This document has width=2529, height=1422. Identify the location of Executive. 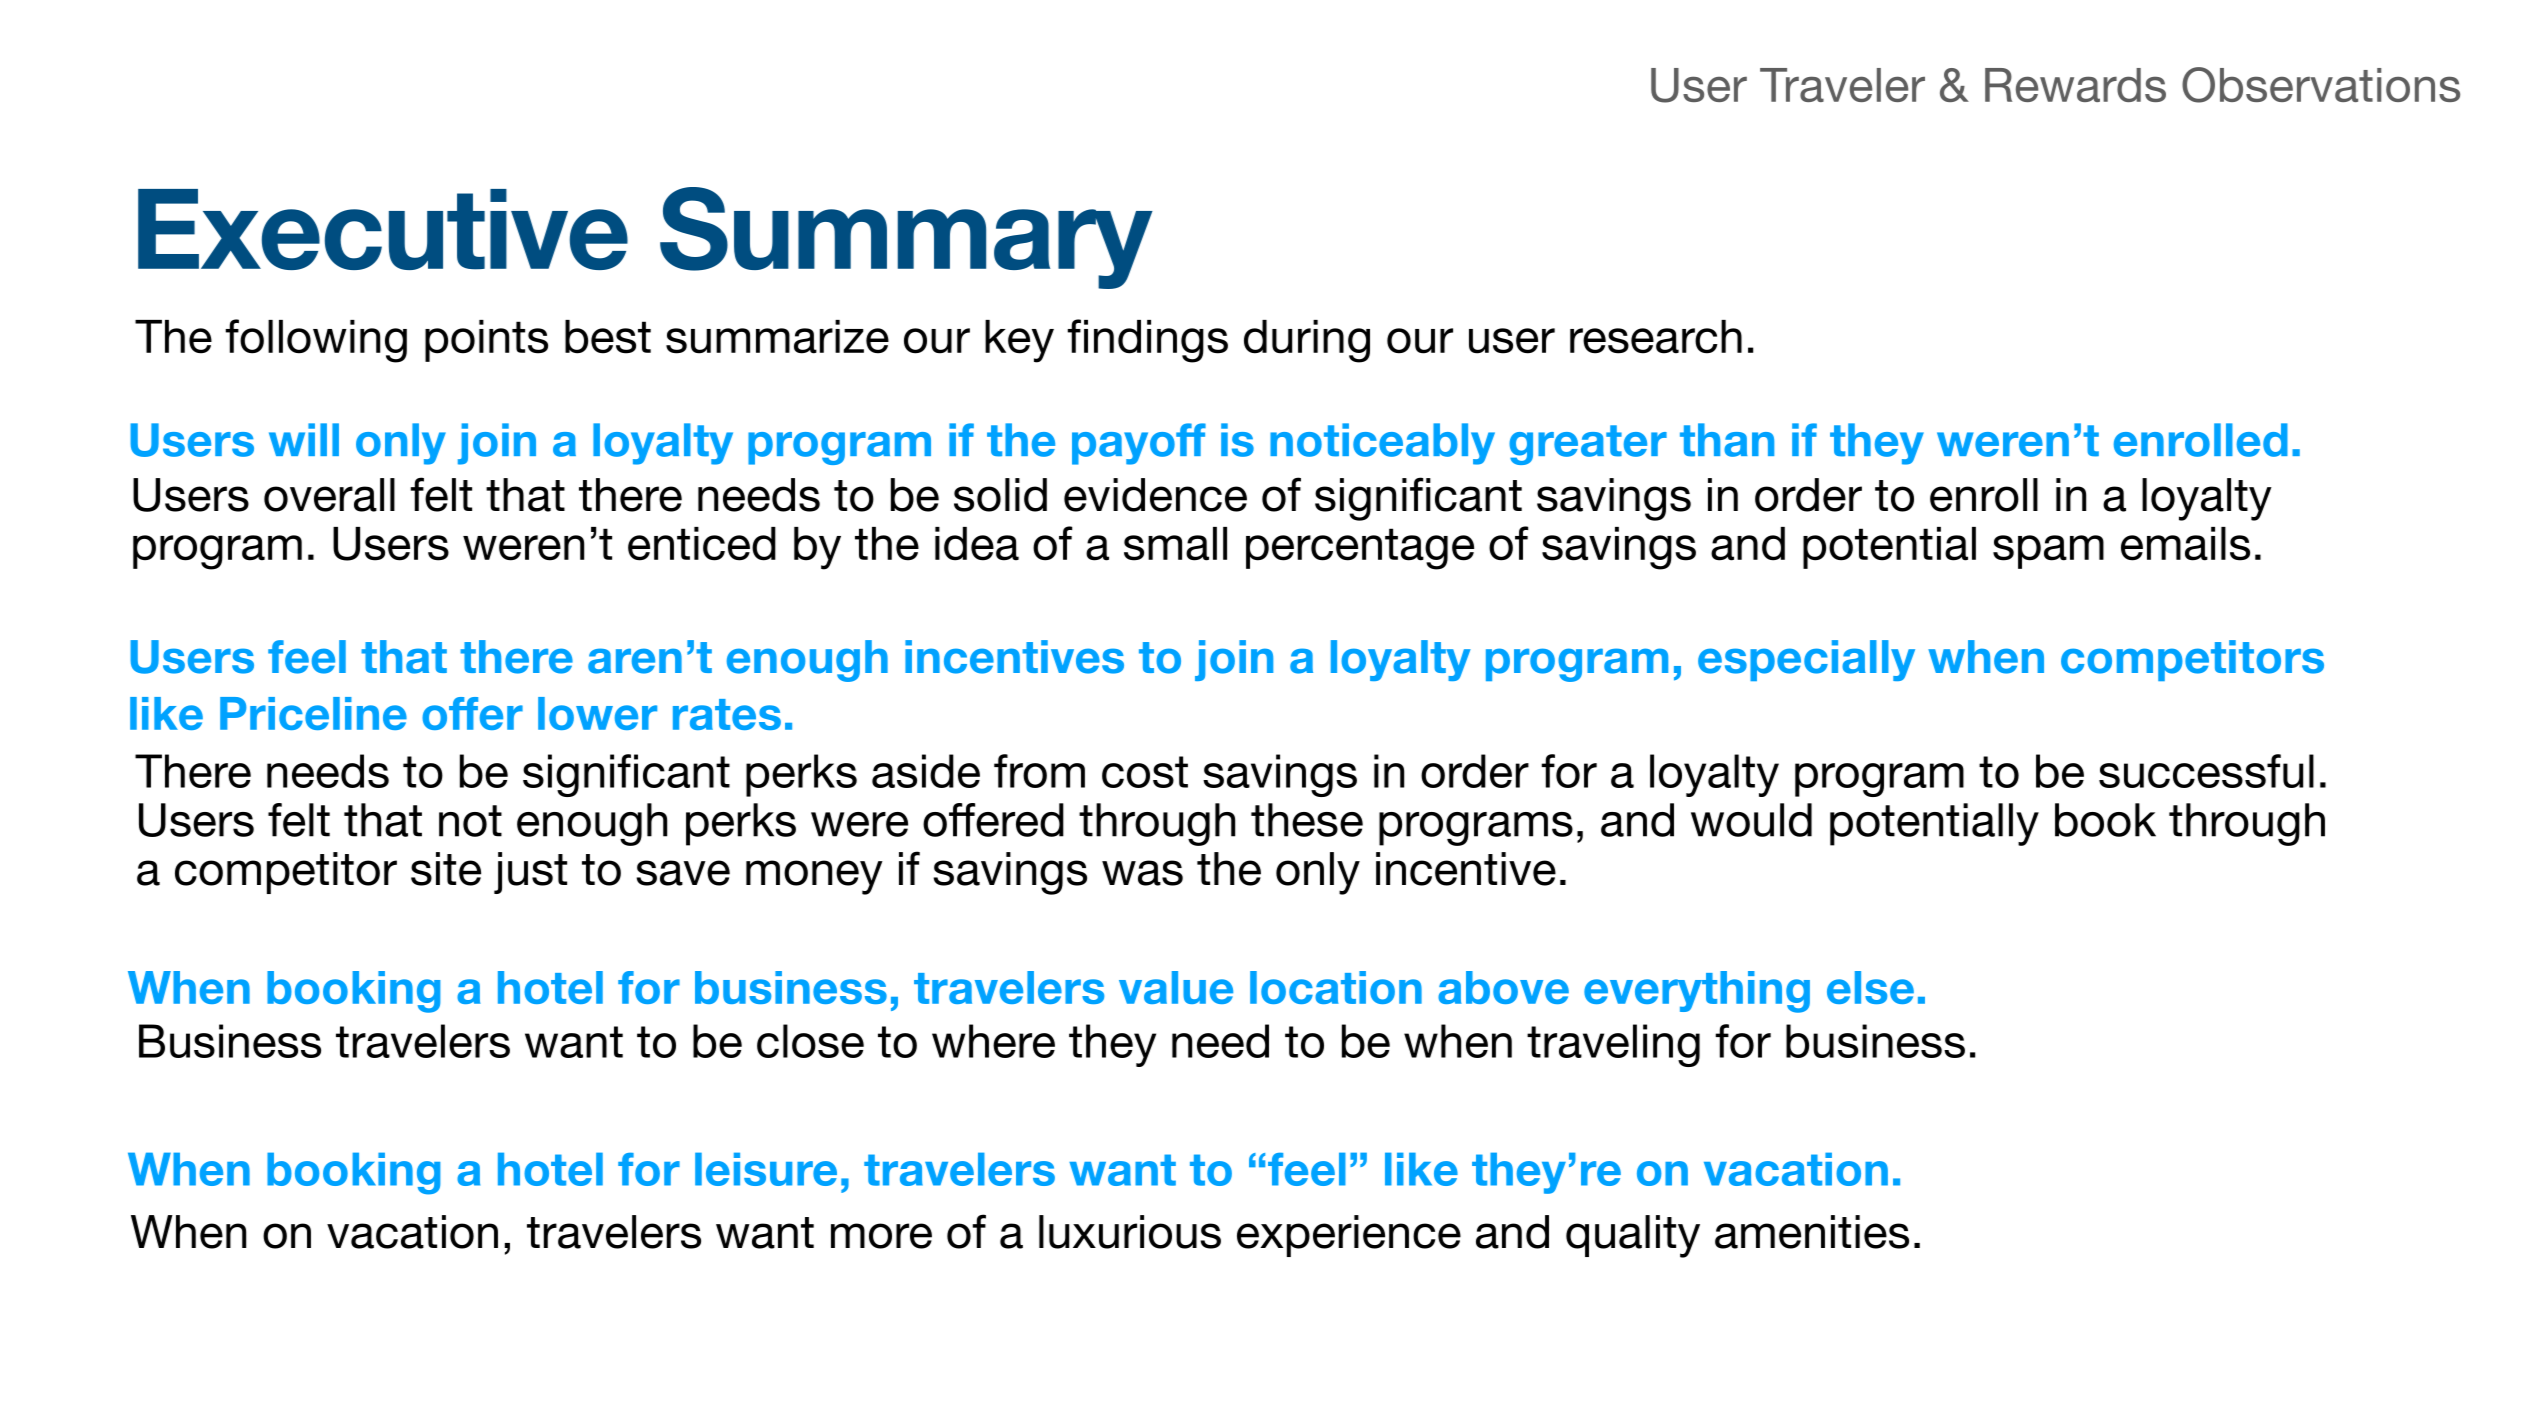
(383, 229).
